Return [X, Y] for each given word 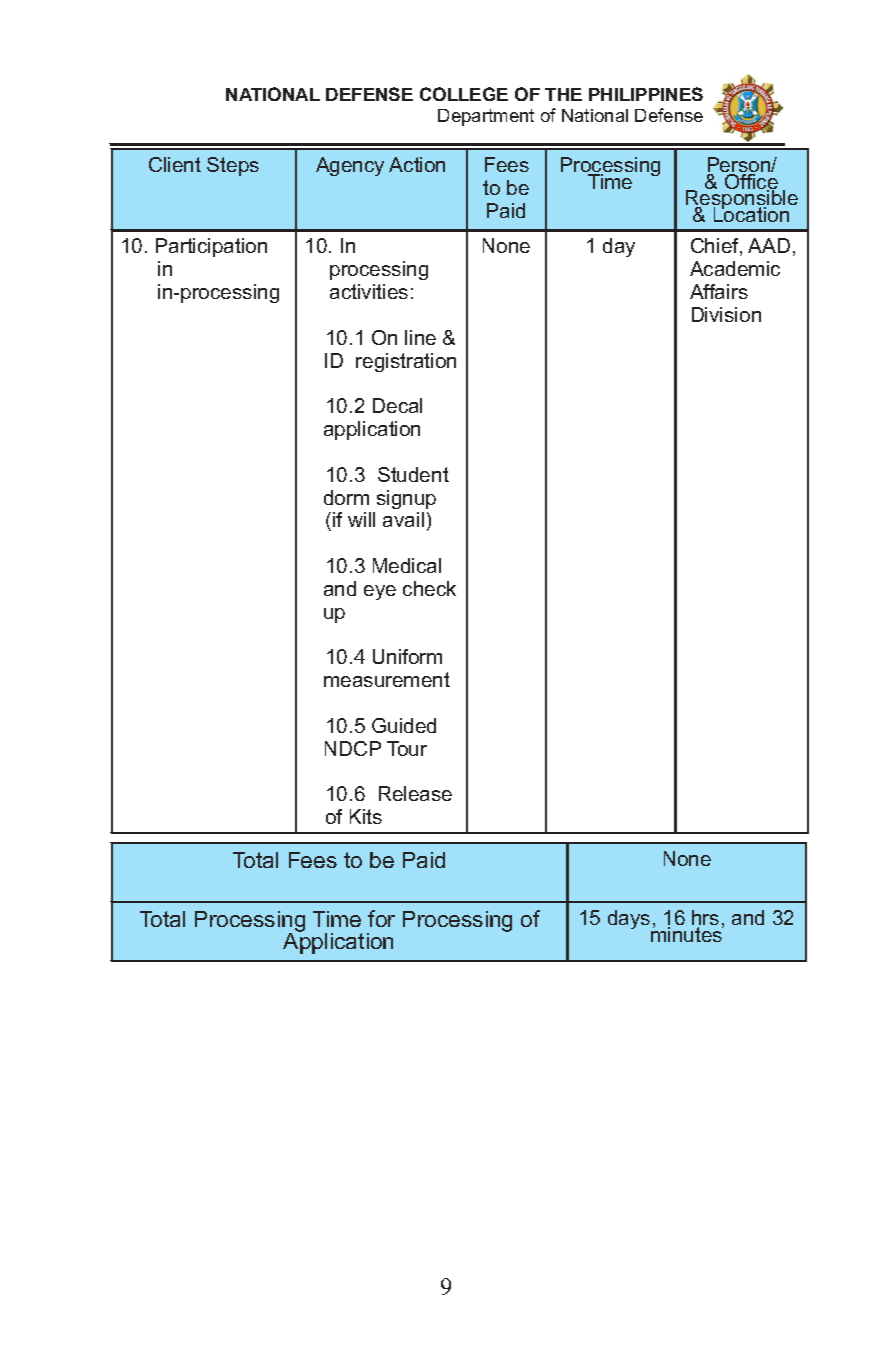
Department [486, 117]
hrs [705, 919]
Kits [366, 816]
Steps [233, 166]
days [630, 921]
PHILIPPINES [646, 94]
